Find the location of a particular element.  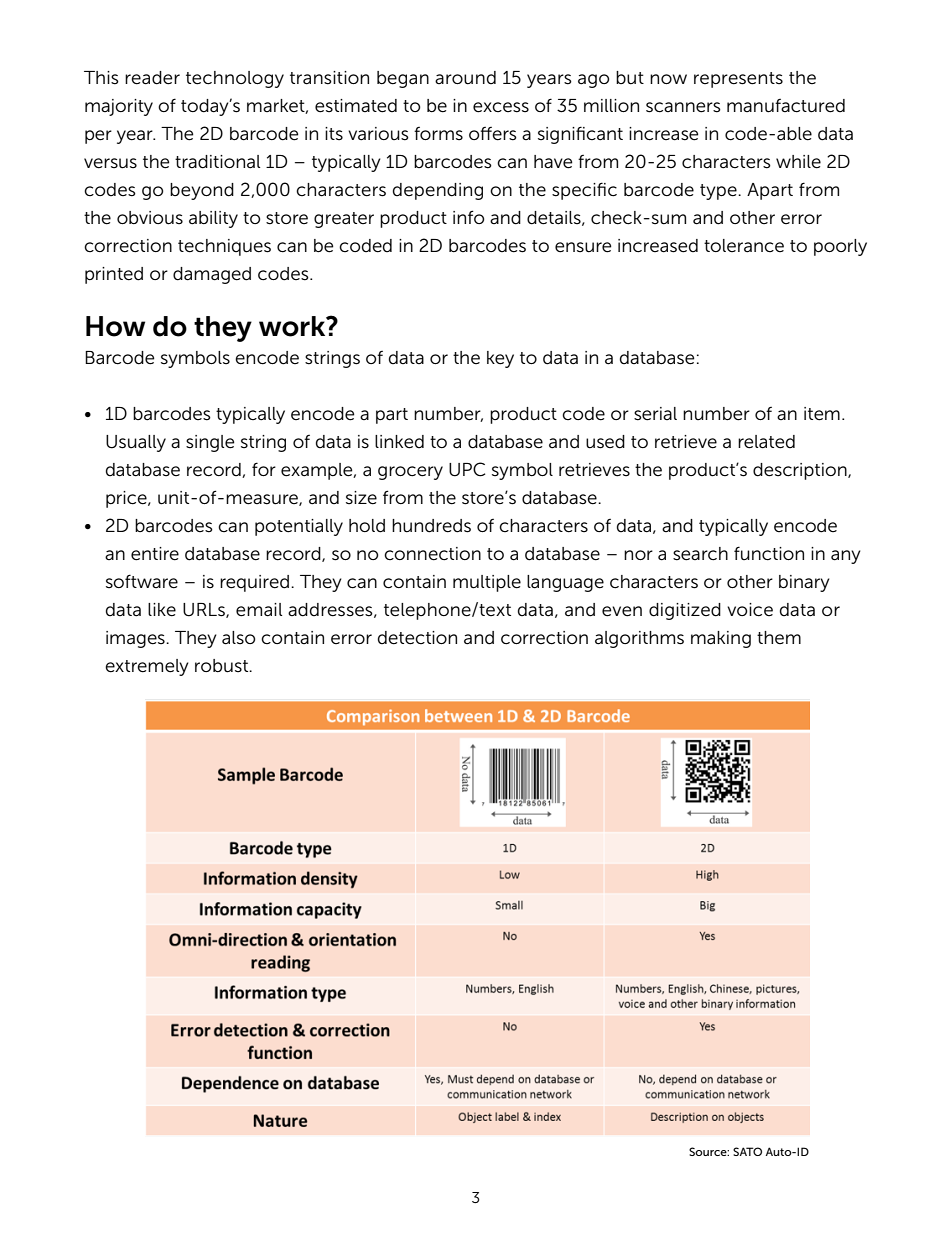

price is located at coordinates (127, 499).
